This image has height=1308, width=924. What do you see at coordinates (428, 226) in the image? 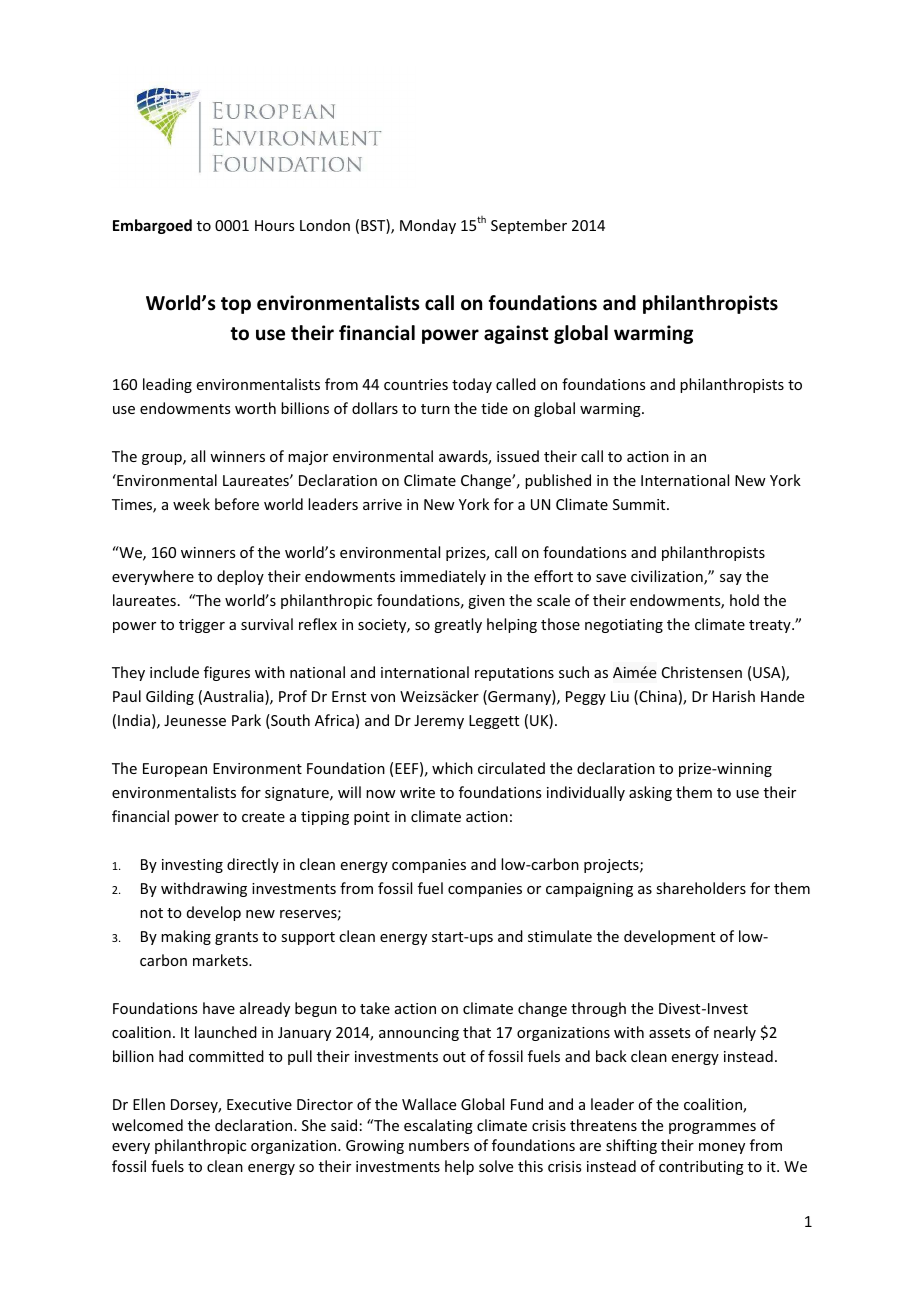
I see `Monday` at bounding box center [428, 226].
